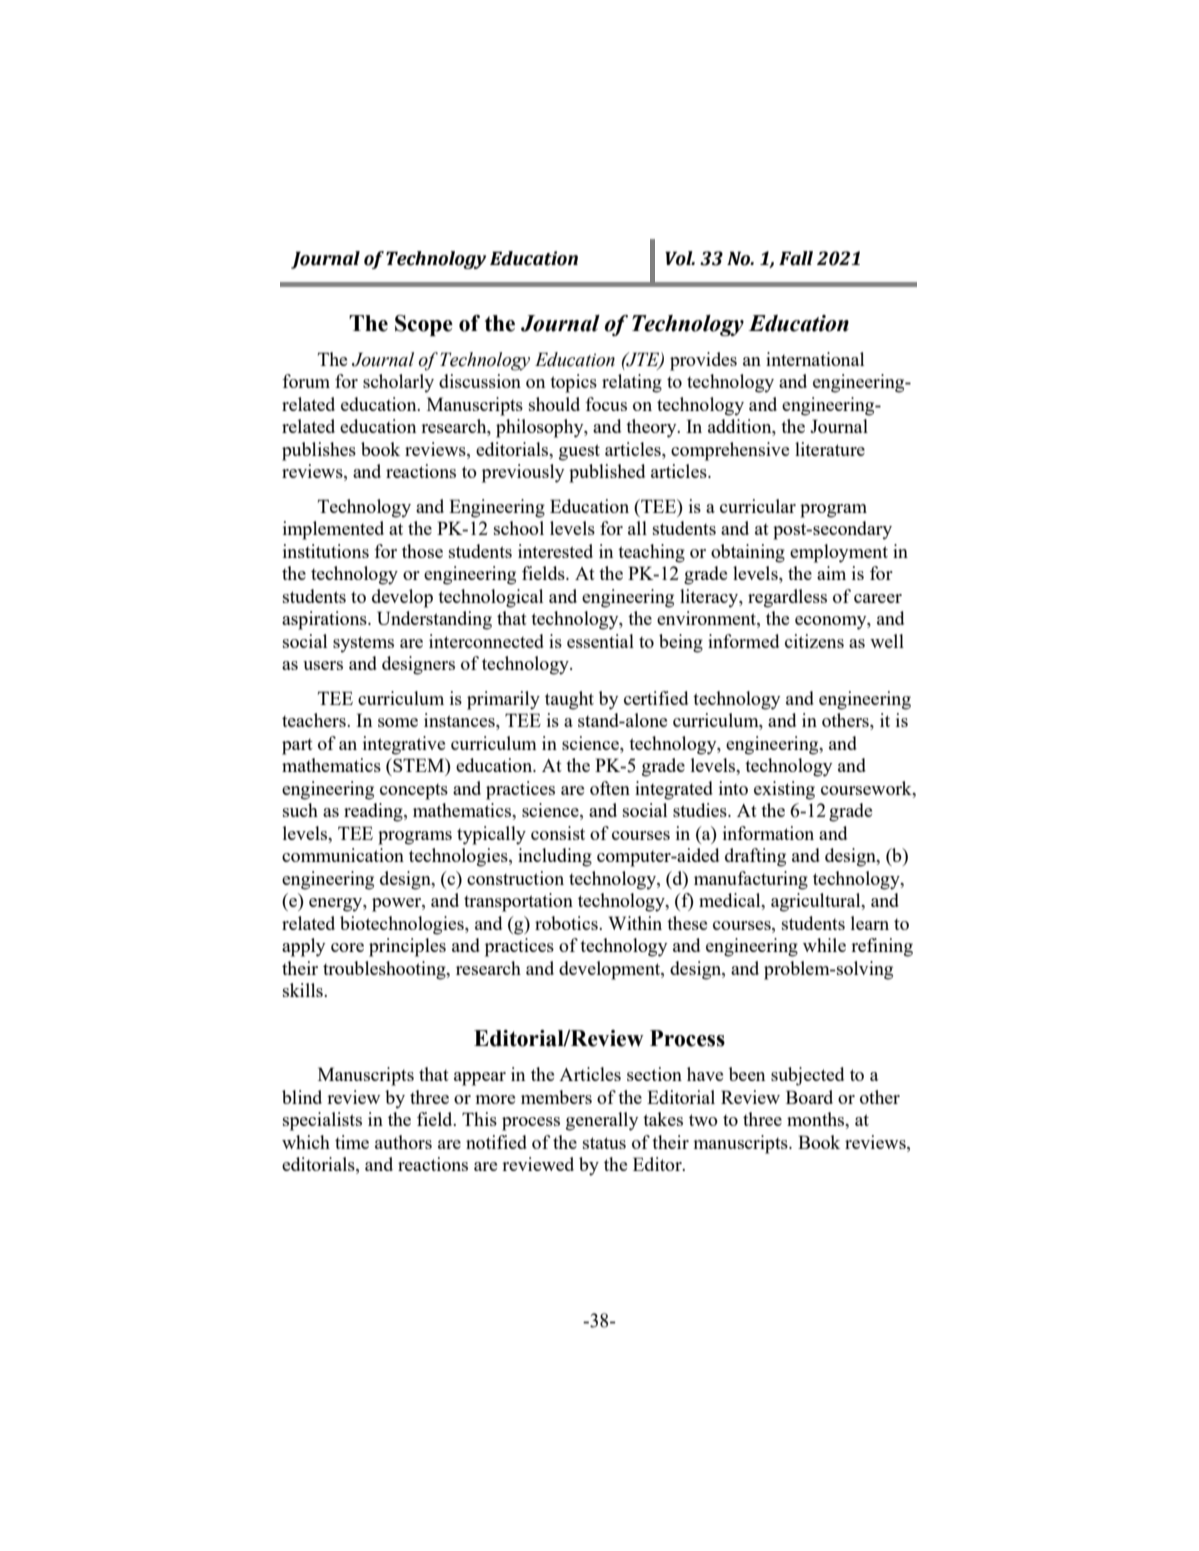 Image resolution: width=1199 pixels, height=1551 pixels. I want to click on time, so click(352, 1142).
